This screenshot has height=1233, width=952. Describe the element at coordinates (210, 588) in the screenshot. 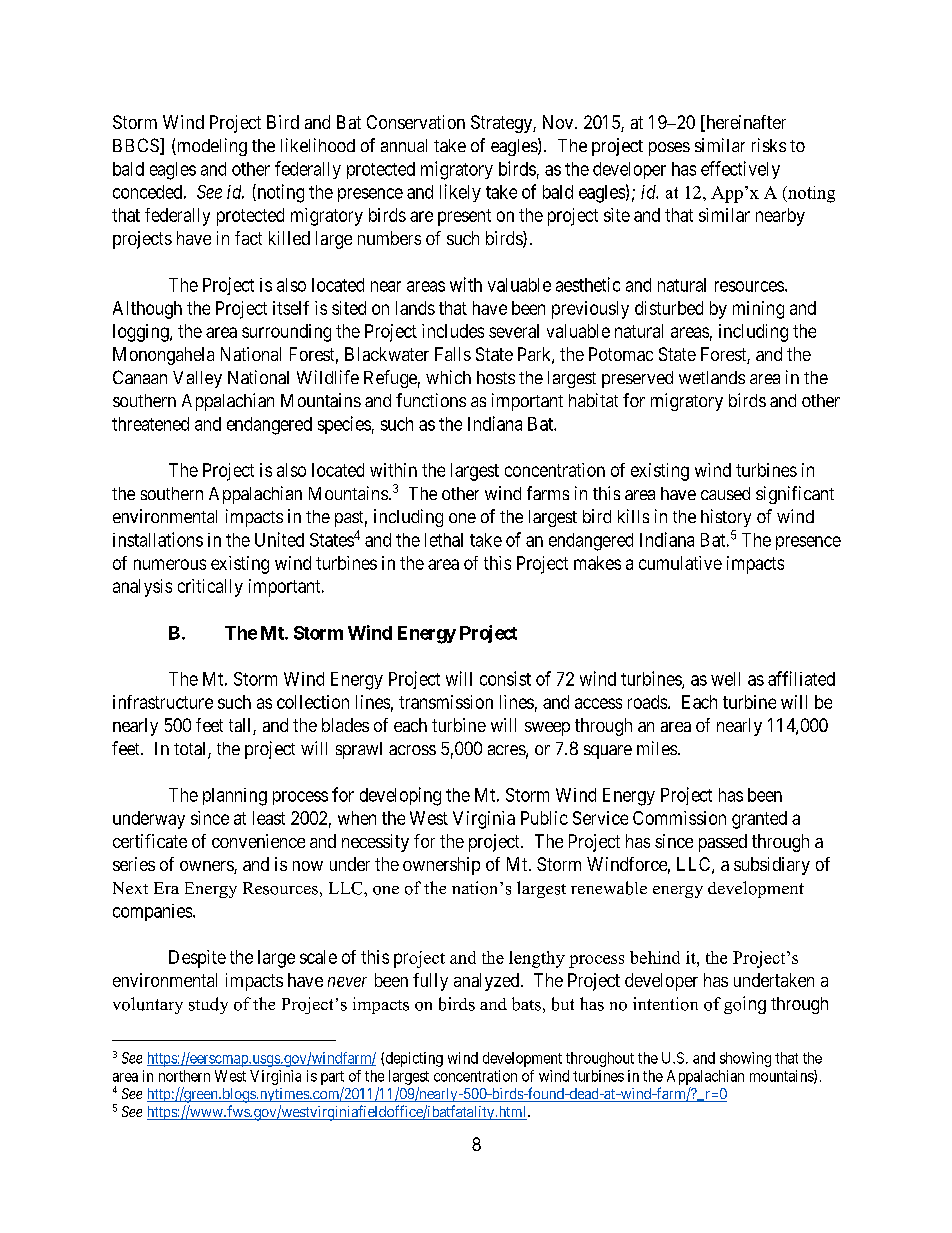

I see `critically` at that location.
